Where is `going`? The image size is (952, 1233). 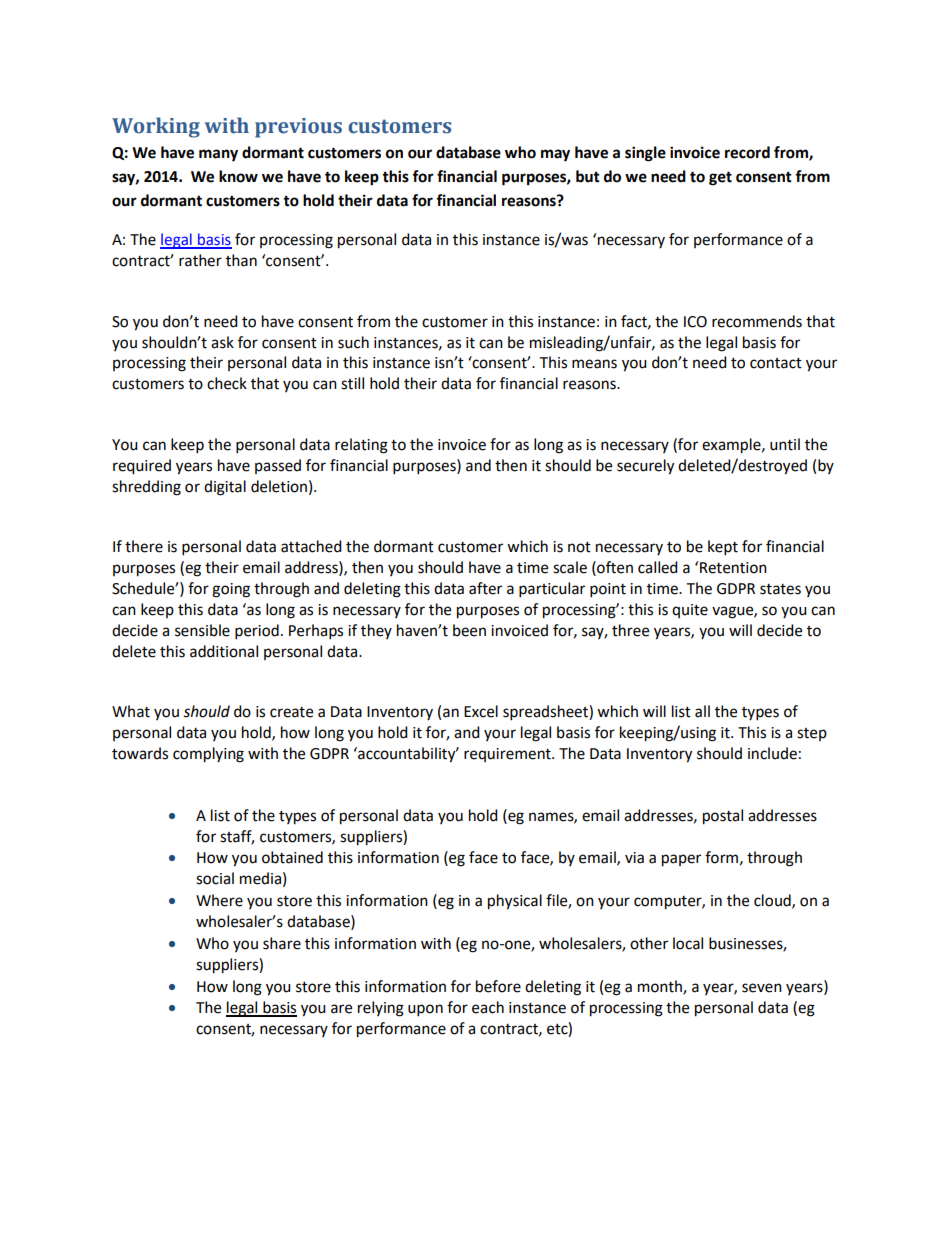 going is located at coordinates (231, 590).
